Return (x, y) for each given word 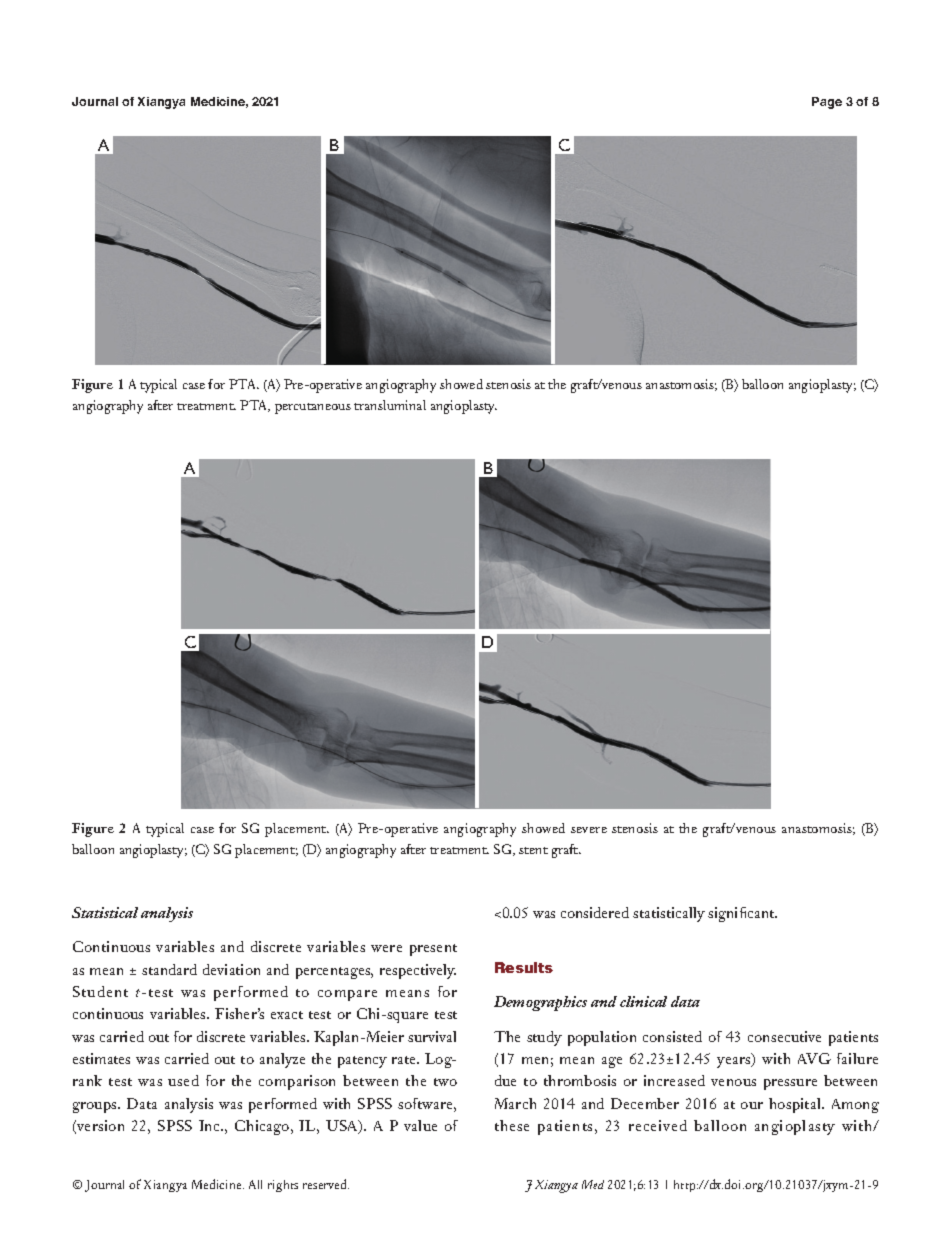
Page (827, 103)
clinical (643, 1001)
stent (533, 850)
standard (169, 969)
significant (742, 914)
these (512, 1125)
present (433, 950)
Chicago (263, 1127)
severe (589, 830)
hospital (796, 1105)
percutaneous (313, 408)
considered (595, 912)
